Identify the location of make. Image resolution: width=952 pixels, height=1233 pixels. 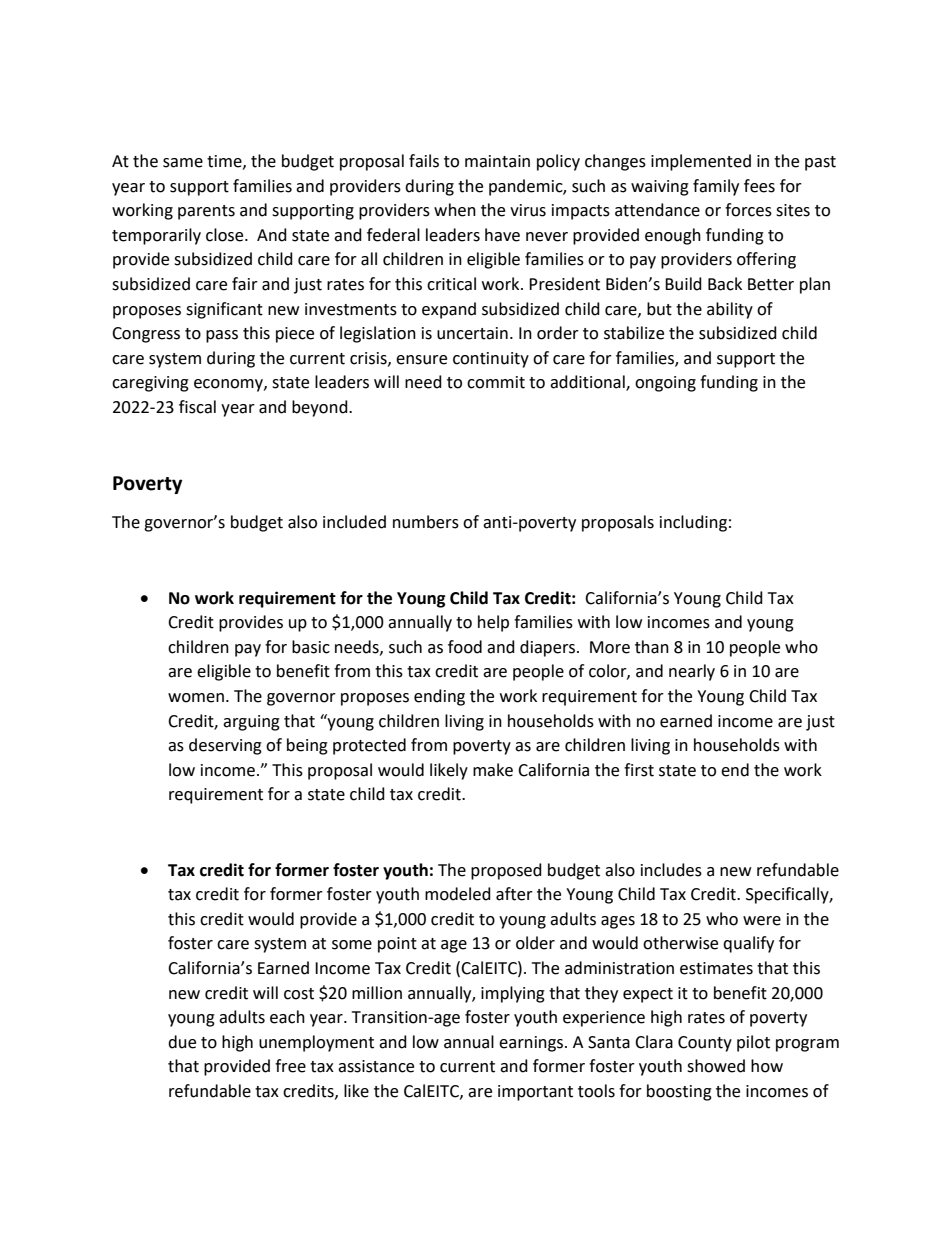
(493, 770).
